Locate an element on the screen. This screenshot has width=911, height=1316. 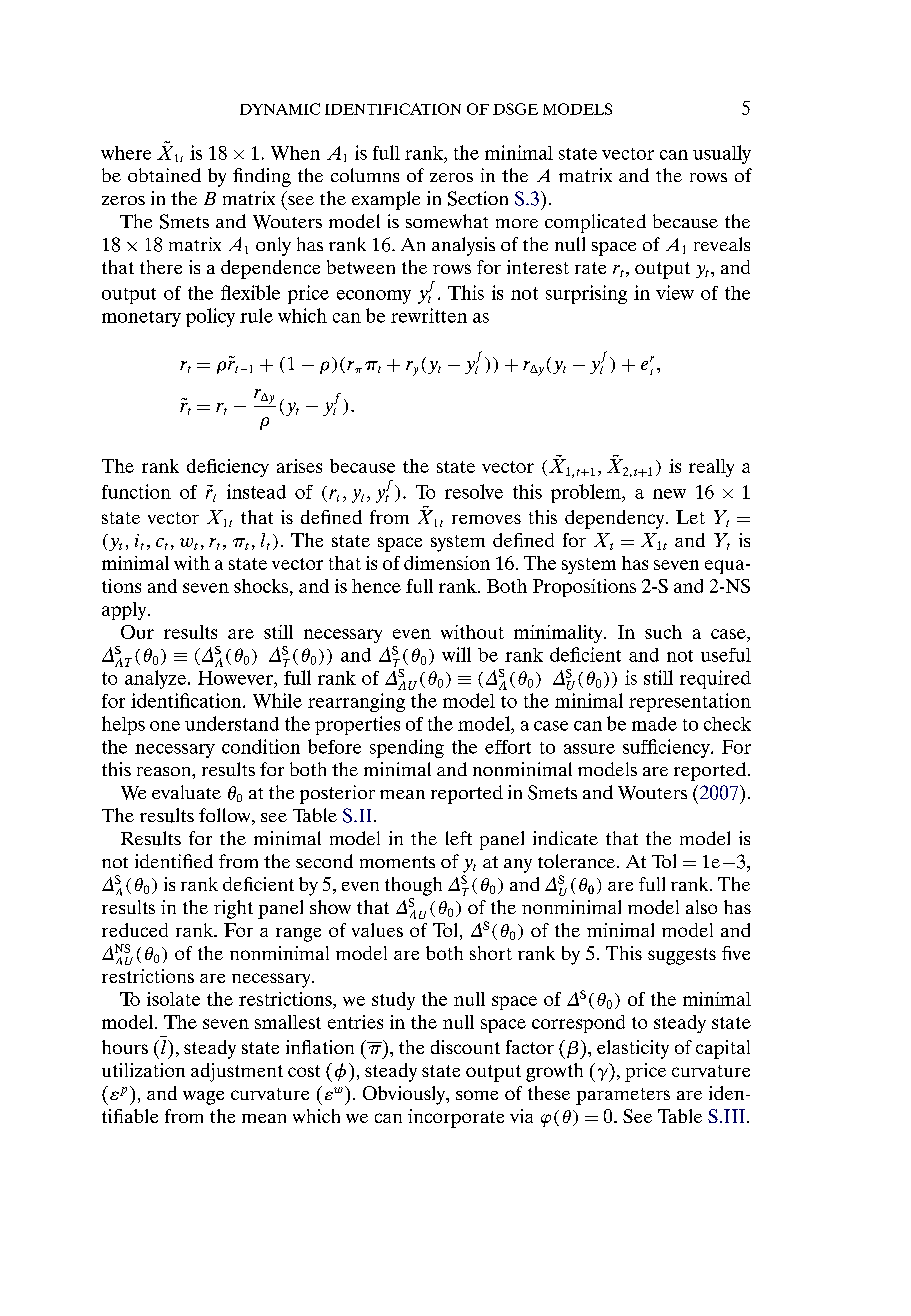
columns is located at coordinates (365, 175).
